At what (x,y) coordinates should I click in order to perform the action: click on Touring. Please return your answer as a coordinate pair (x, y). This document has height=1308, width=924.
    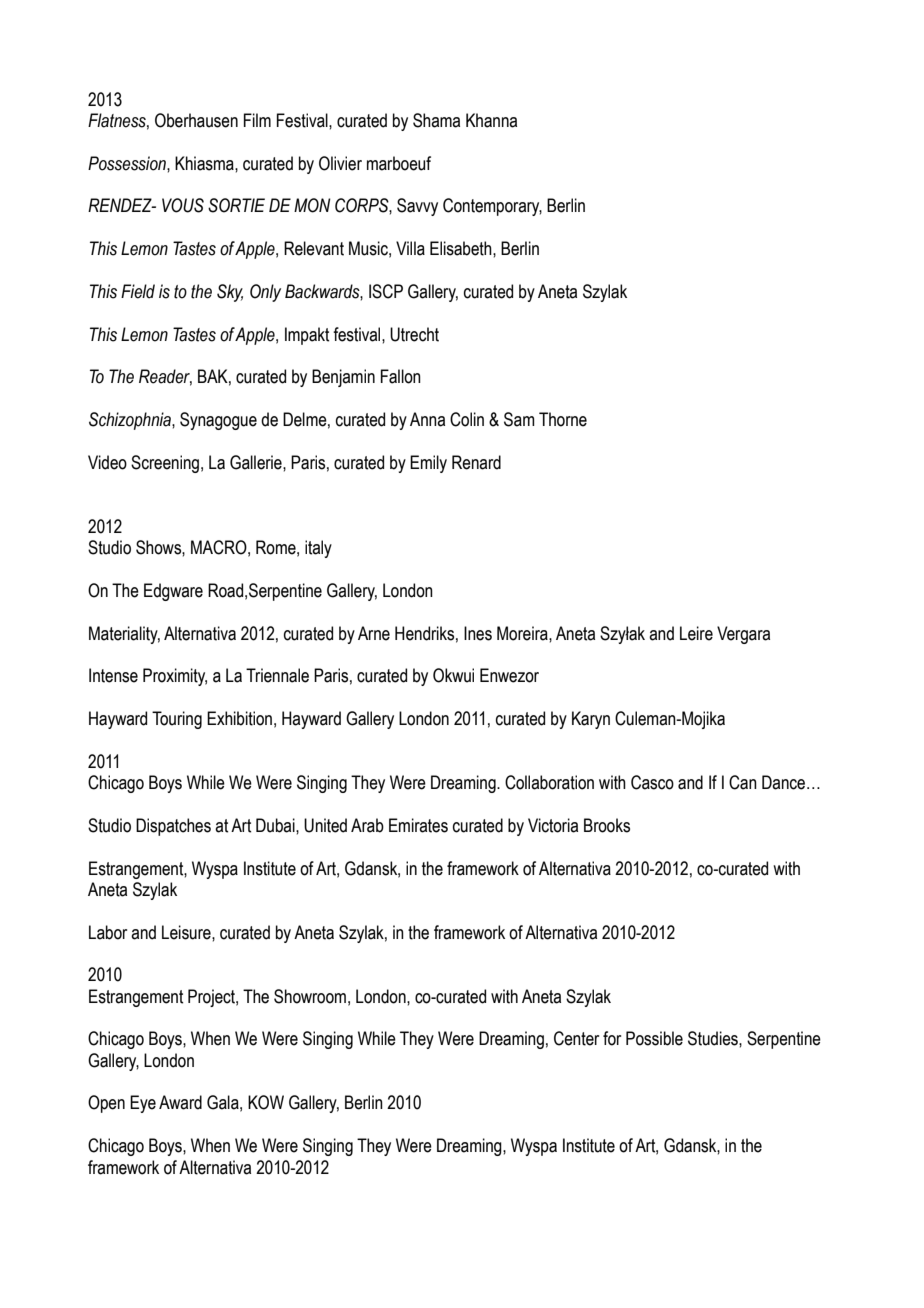
    Looking at the image, I should click on (177, 720).
